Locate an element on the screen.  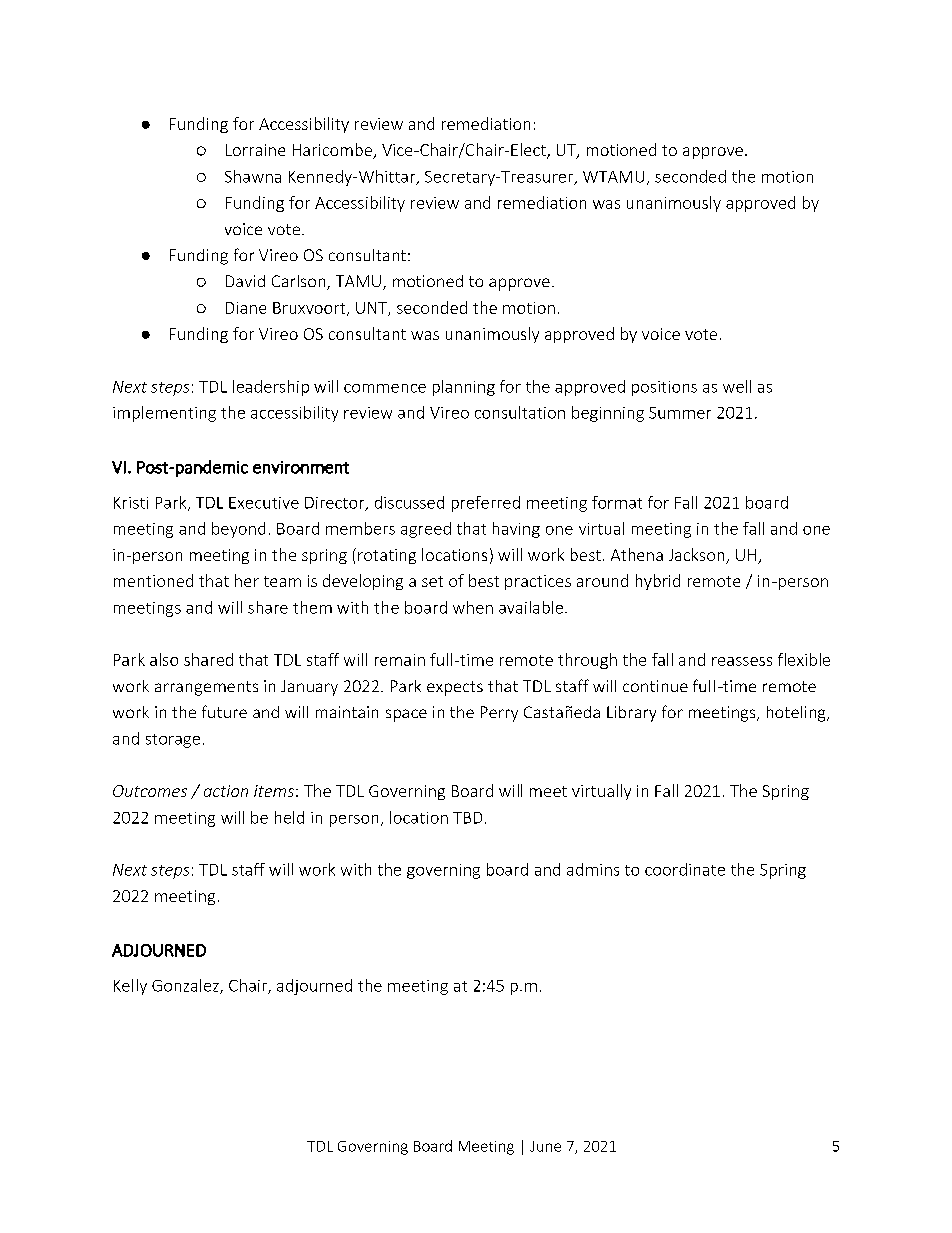
Gonzalez is located at coordinates (186, 986).
